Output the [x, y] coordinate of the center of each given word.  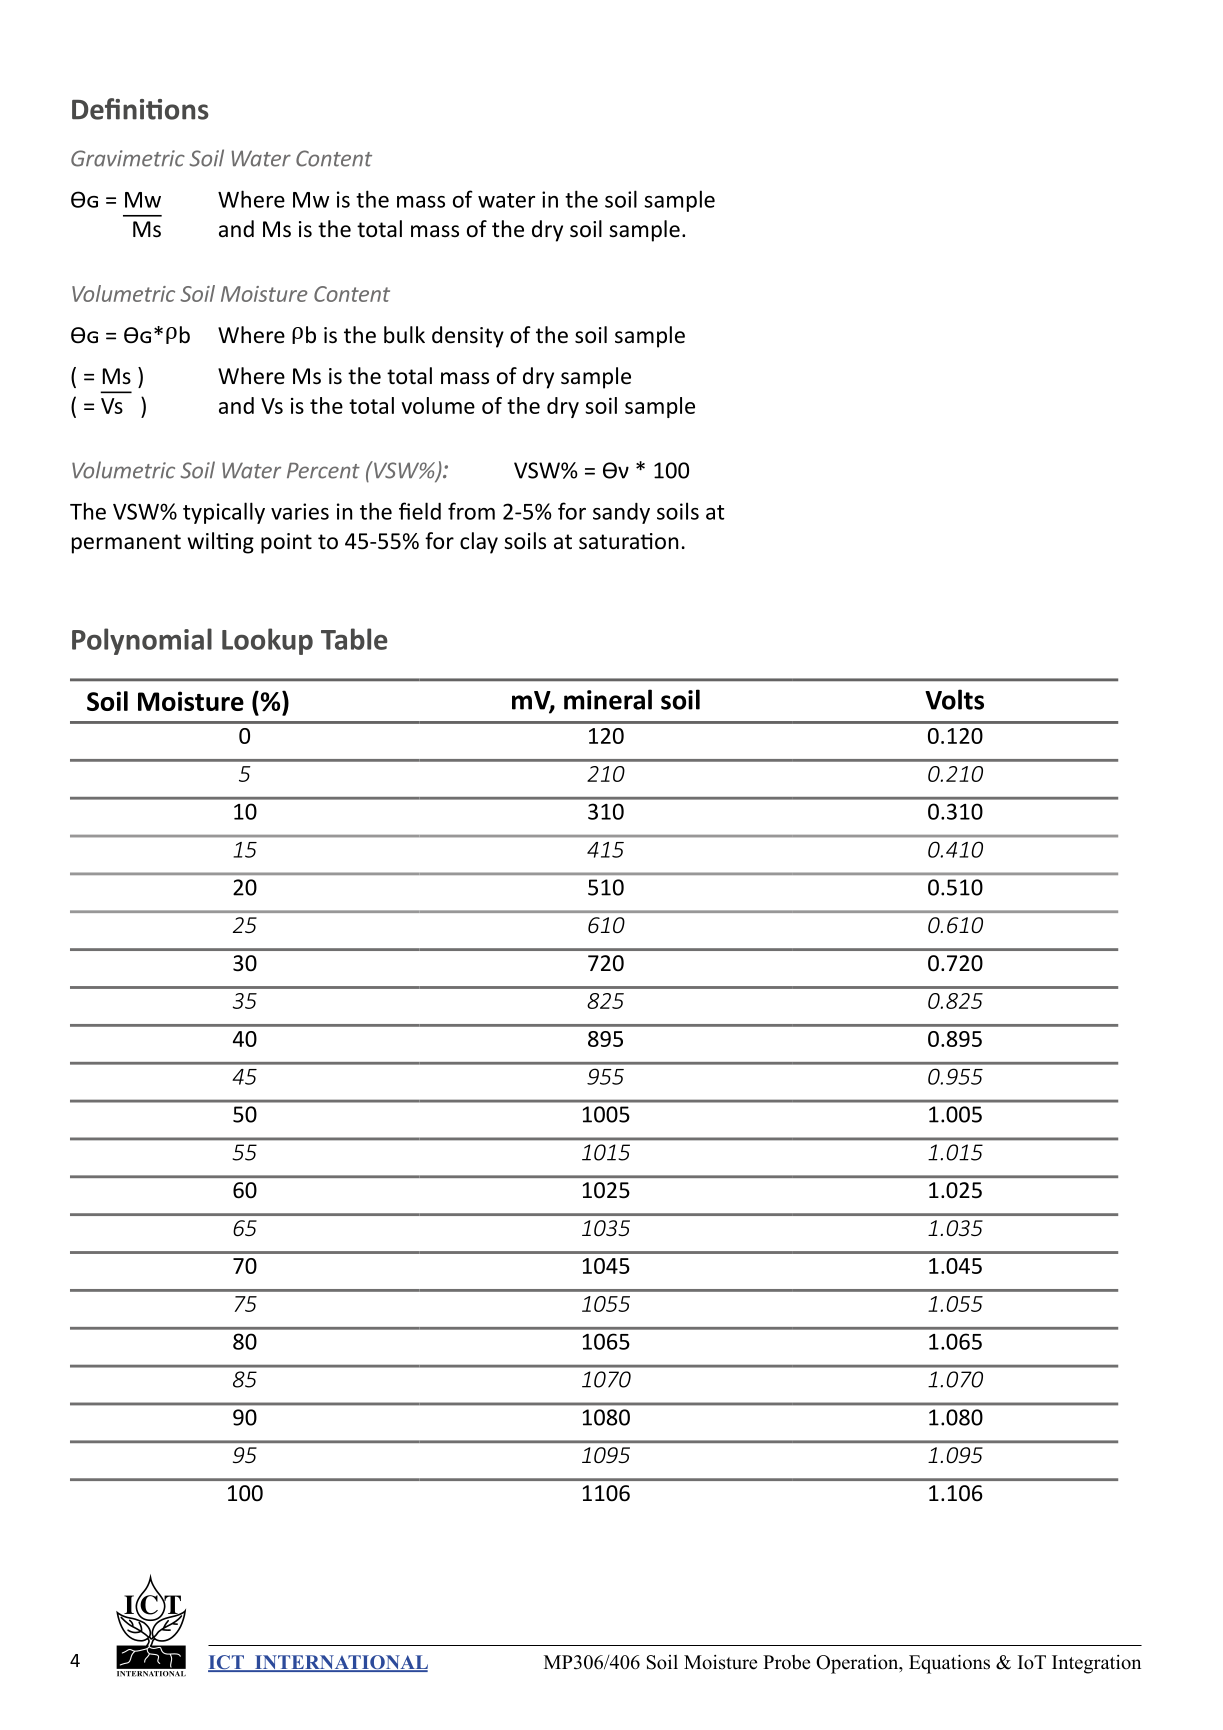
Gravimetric [128, 158]
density [468, 337]
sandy [621, 513]
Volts [954, 699]
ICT [227, 1663]
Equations [949, 1664]
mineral [608, 699]
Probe [786, 1662]
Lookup [267, 641]
